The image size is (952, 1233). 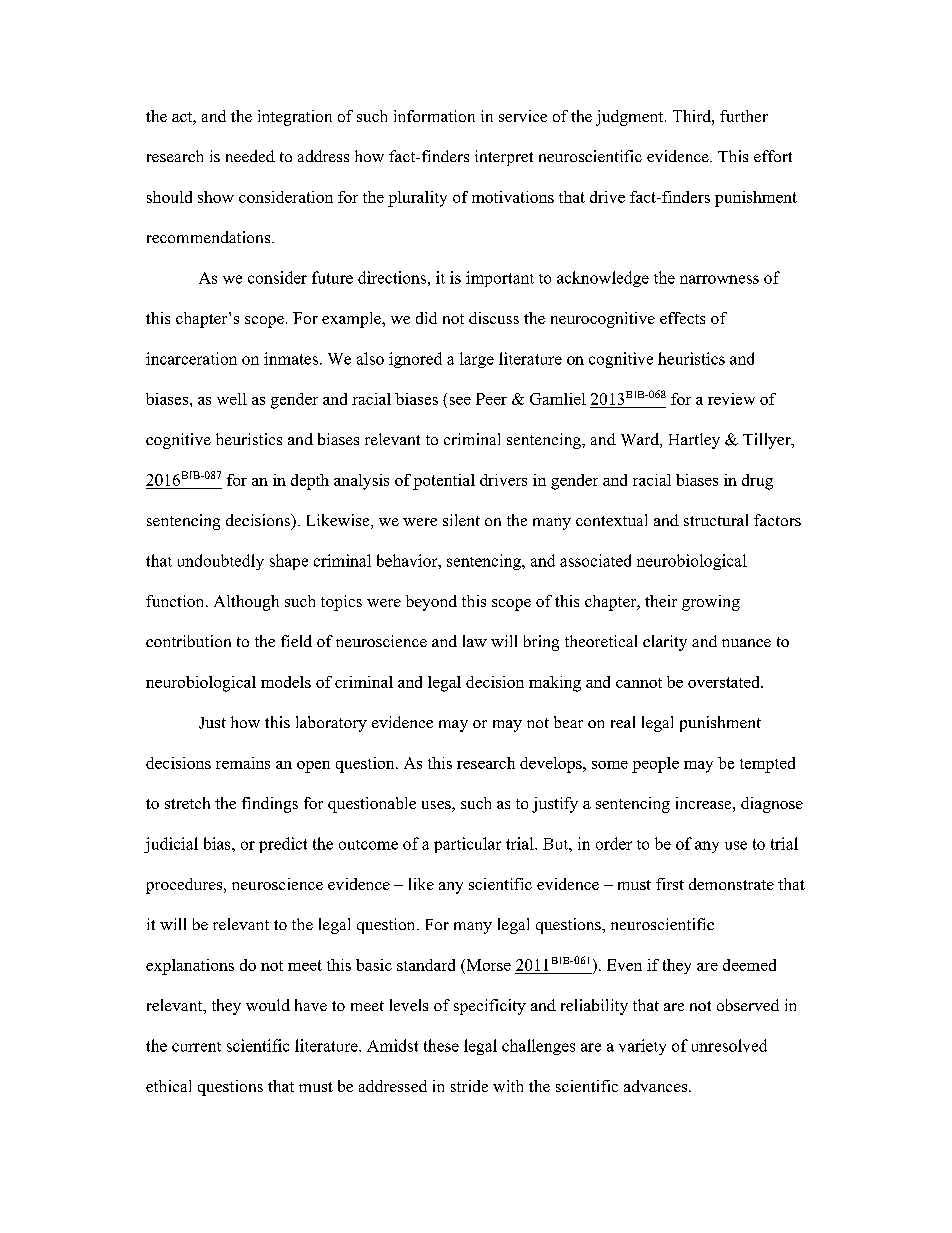 I want to click on interpret, so click(x=504, y=158).
